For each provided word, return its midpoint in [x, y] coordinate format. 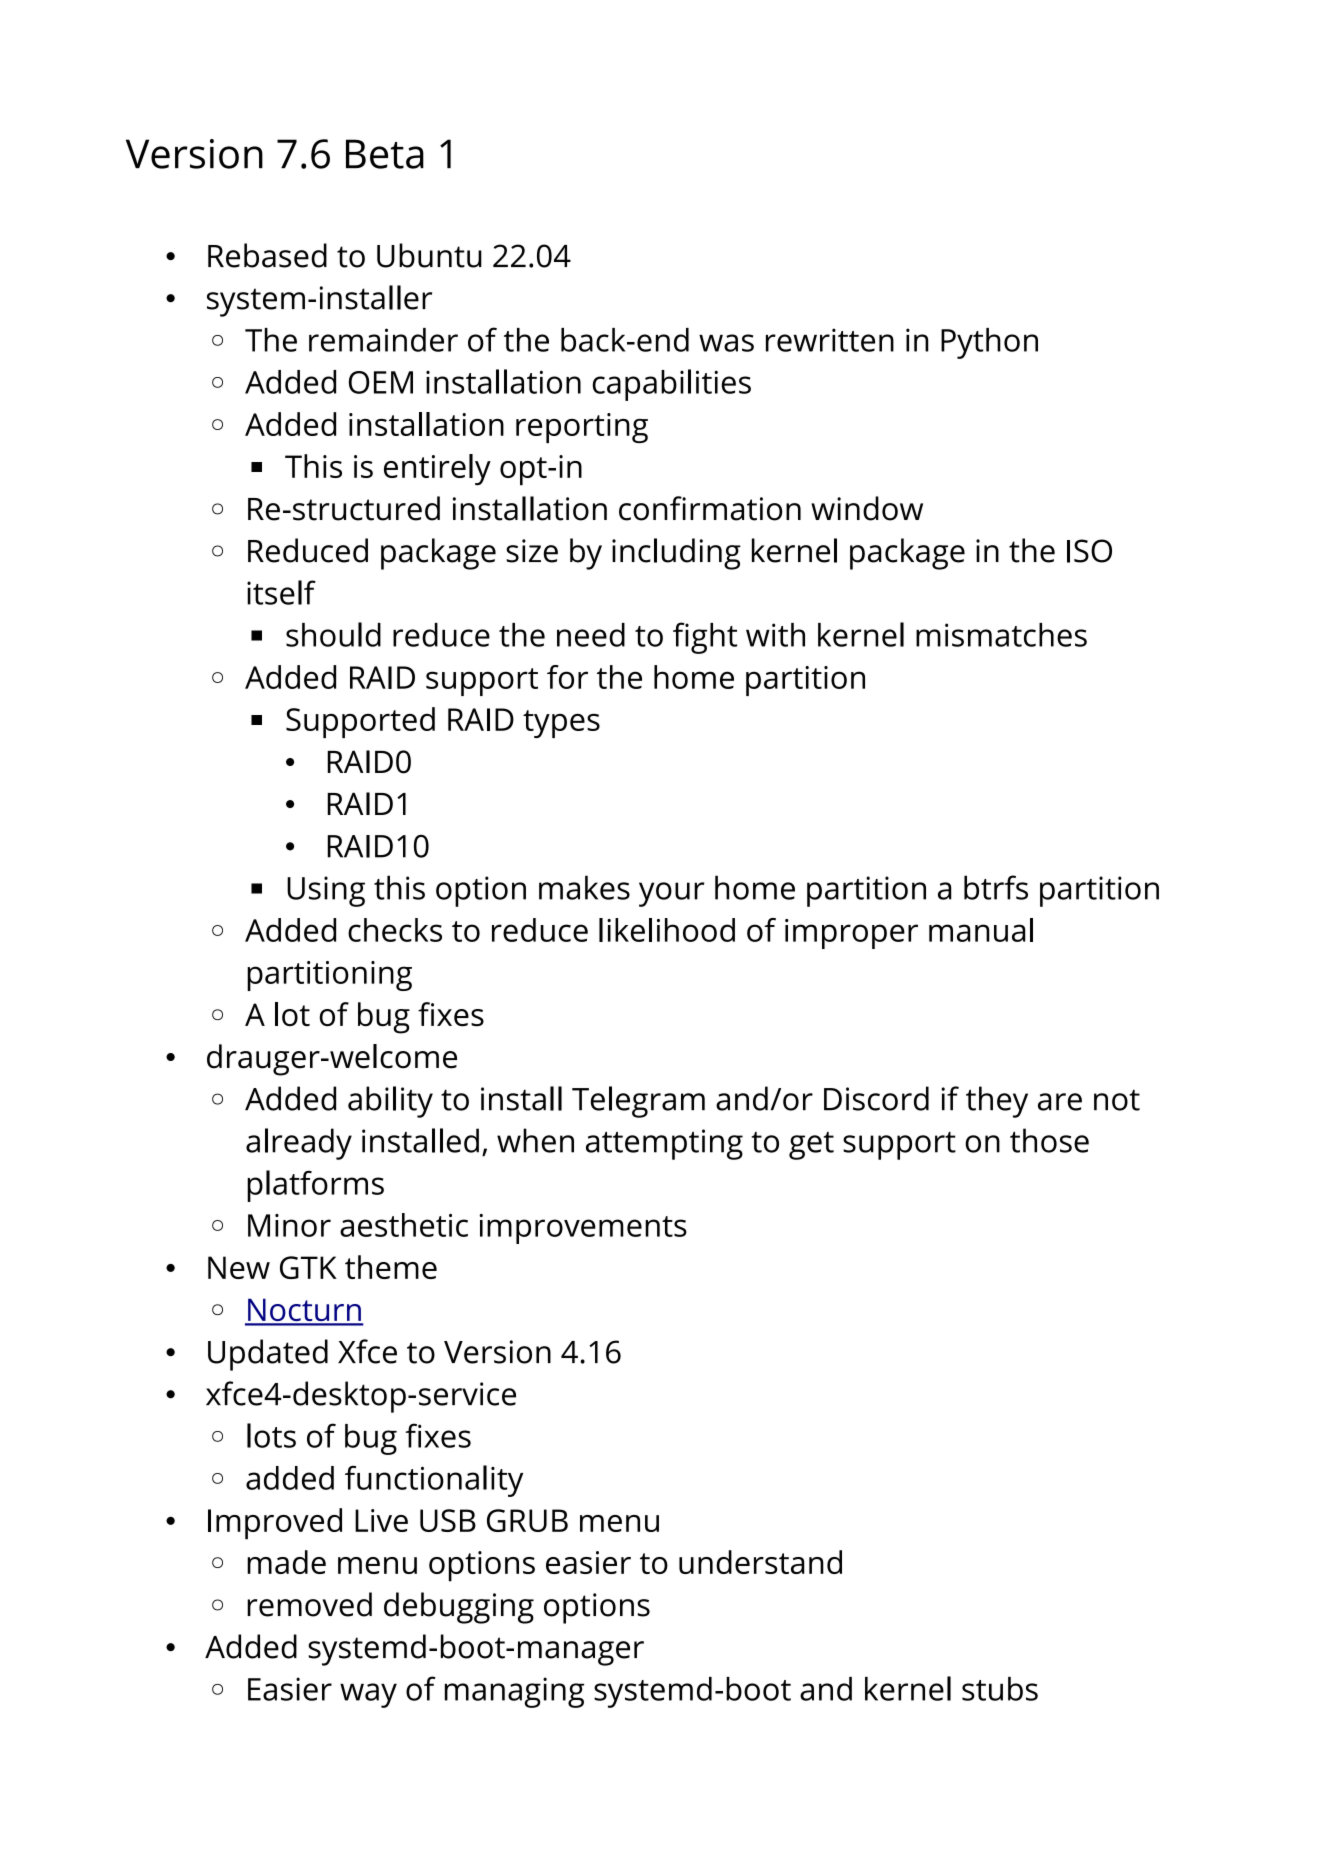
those [1049, 1140]
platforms [315, 1186]
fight [705, 638]
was [726, 343]
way [368, 1695]
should [333, 634]
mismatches [1001, 635]
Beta [385, 154]
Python [989, 343]
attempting [664, 1144]
